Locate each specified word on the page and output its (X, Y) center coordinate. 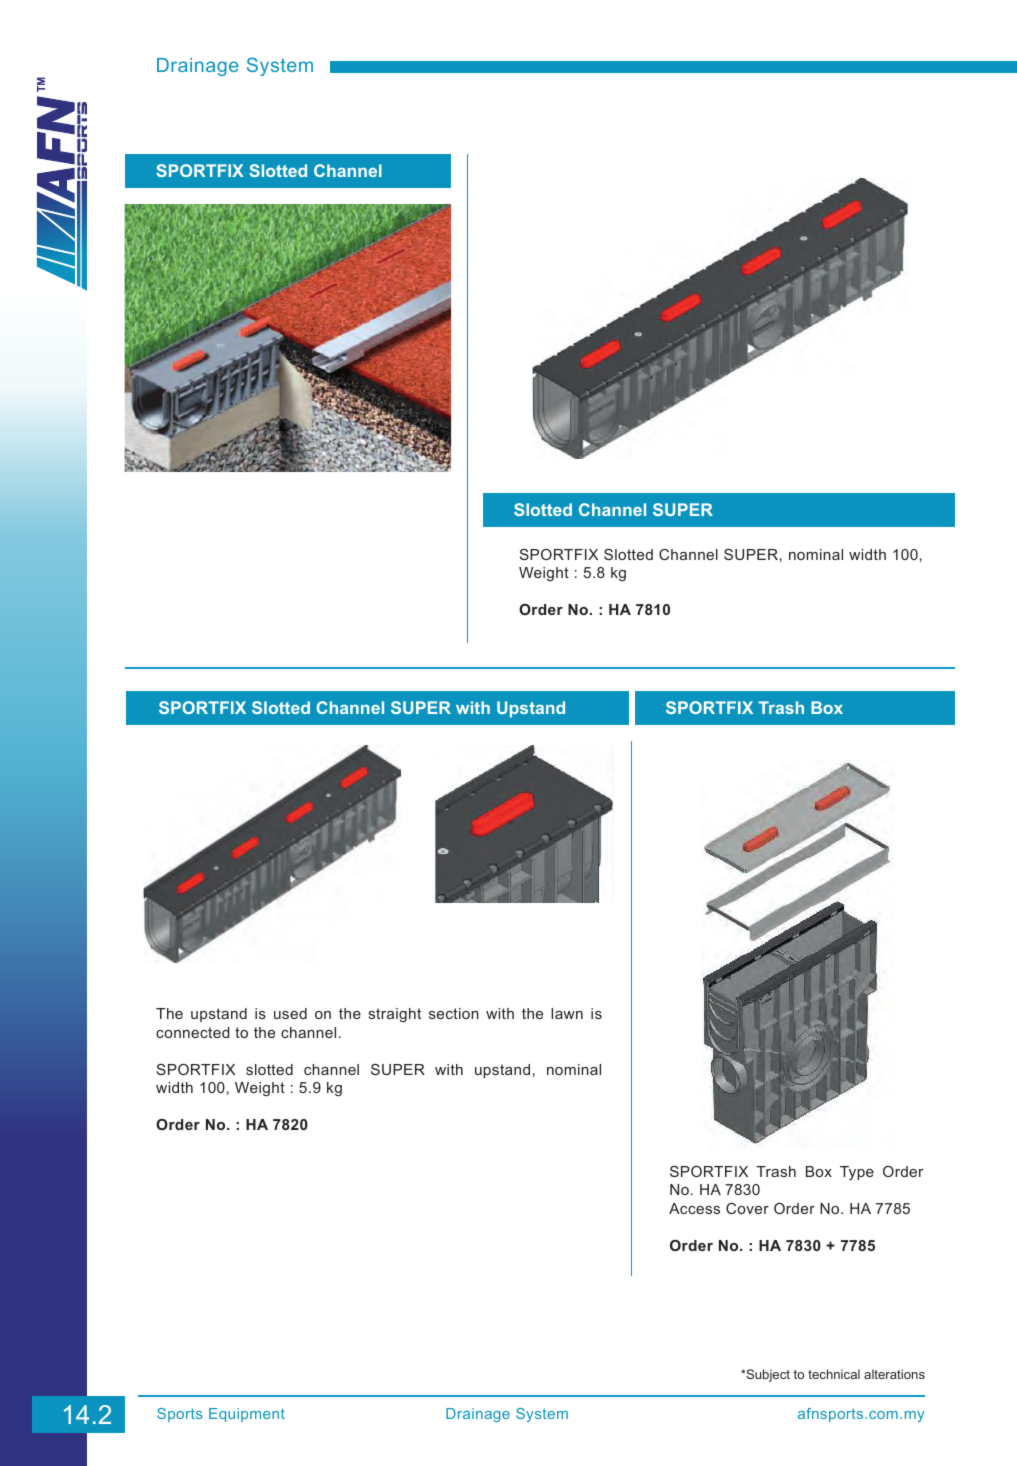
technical (834, 1374)
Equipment (247, 1415)
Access (694, 1208)
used (290, 1013)
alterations (894, 1374)
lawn (567, 1013)
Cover (747, 1208)
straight (394, 1015)
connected (193, 1032)
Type (857, 1173)
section (454, 1013)
